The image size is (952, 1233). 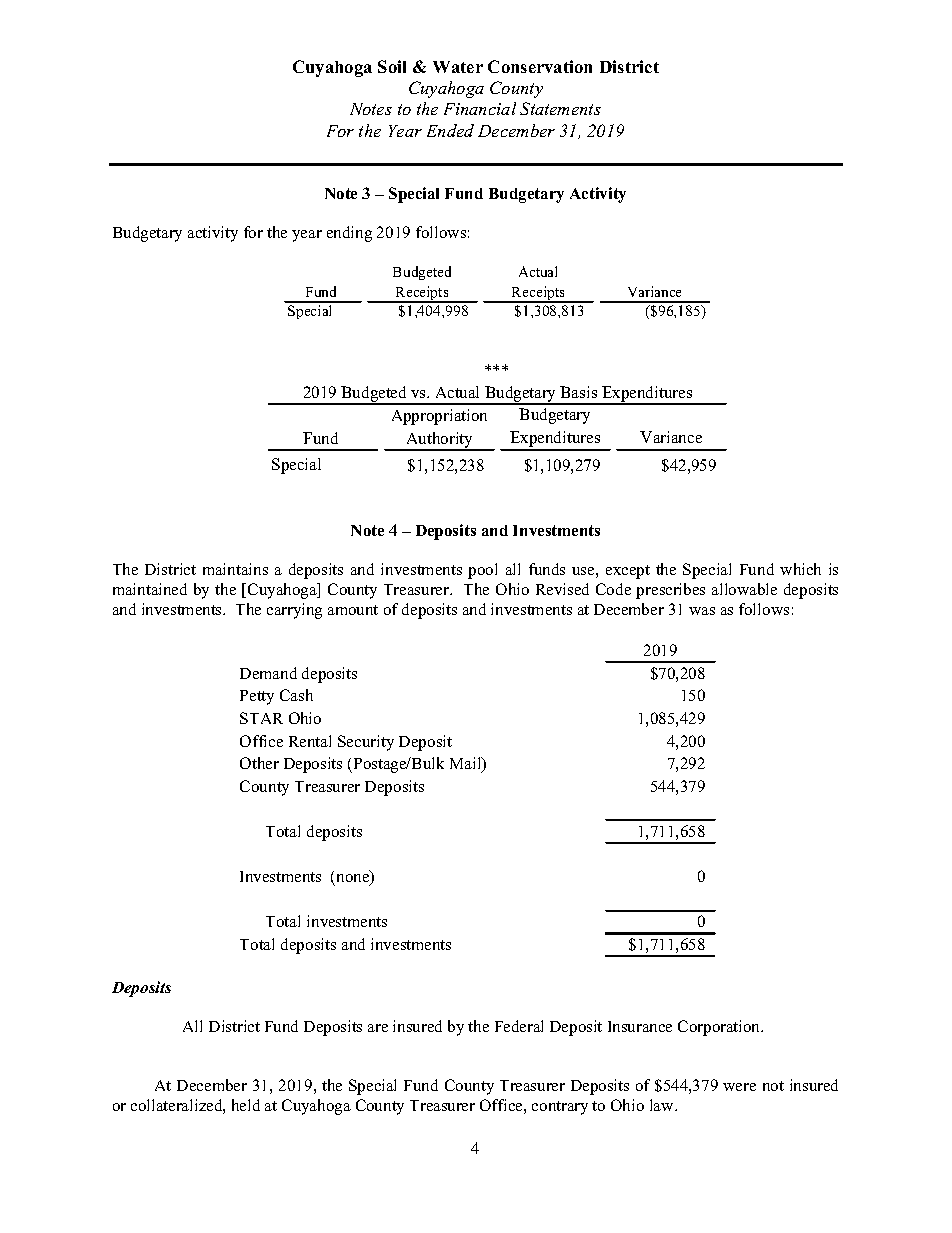 I want to click on ending, so click(x=349, y=234).
